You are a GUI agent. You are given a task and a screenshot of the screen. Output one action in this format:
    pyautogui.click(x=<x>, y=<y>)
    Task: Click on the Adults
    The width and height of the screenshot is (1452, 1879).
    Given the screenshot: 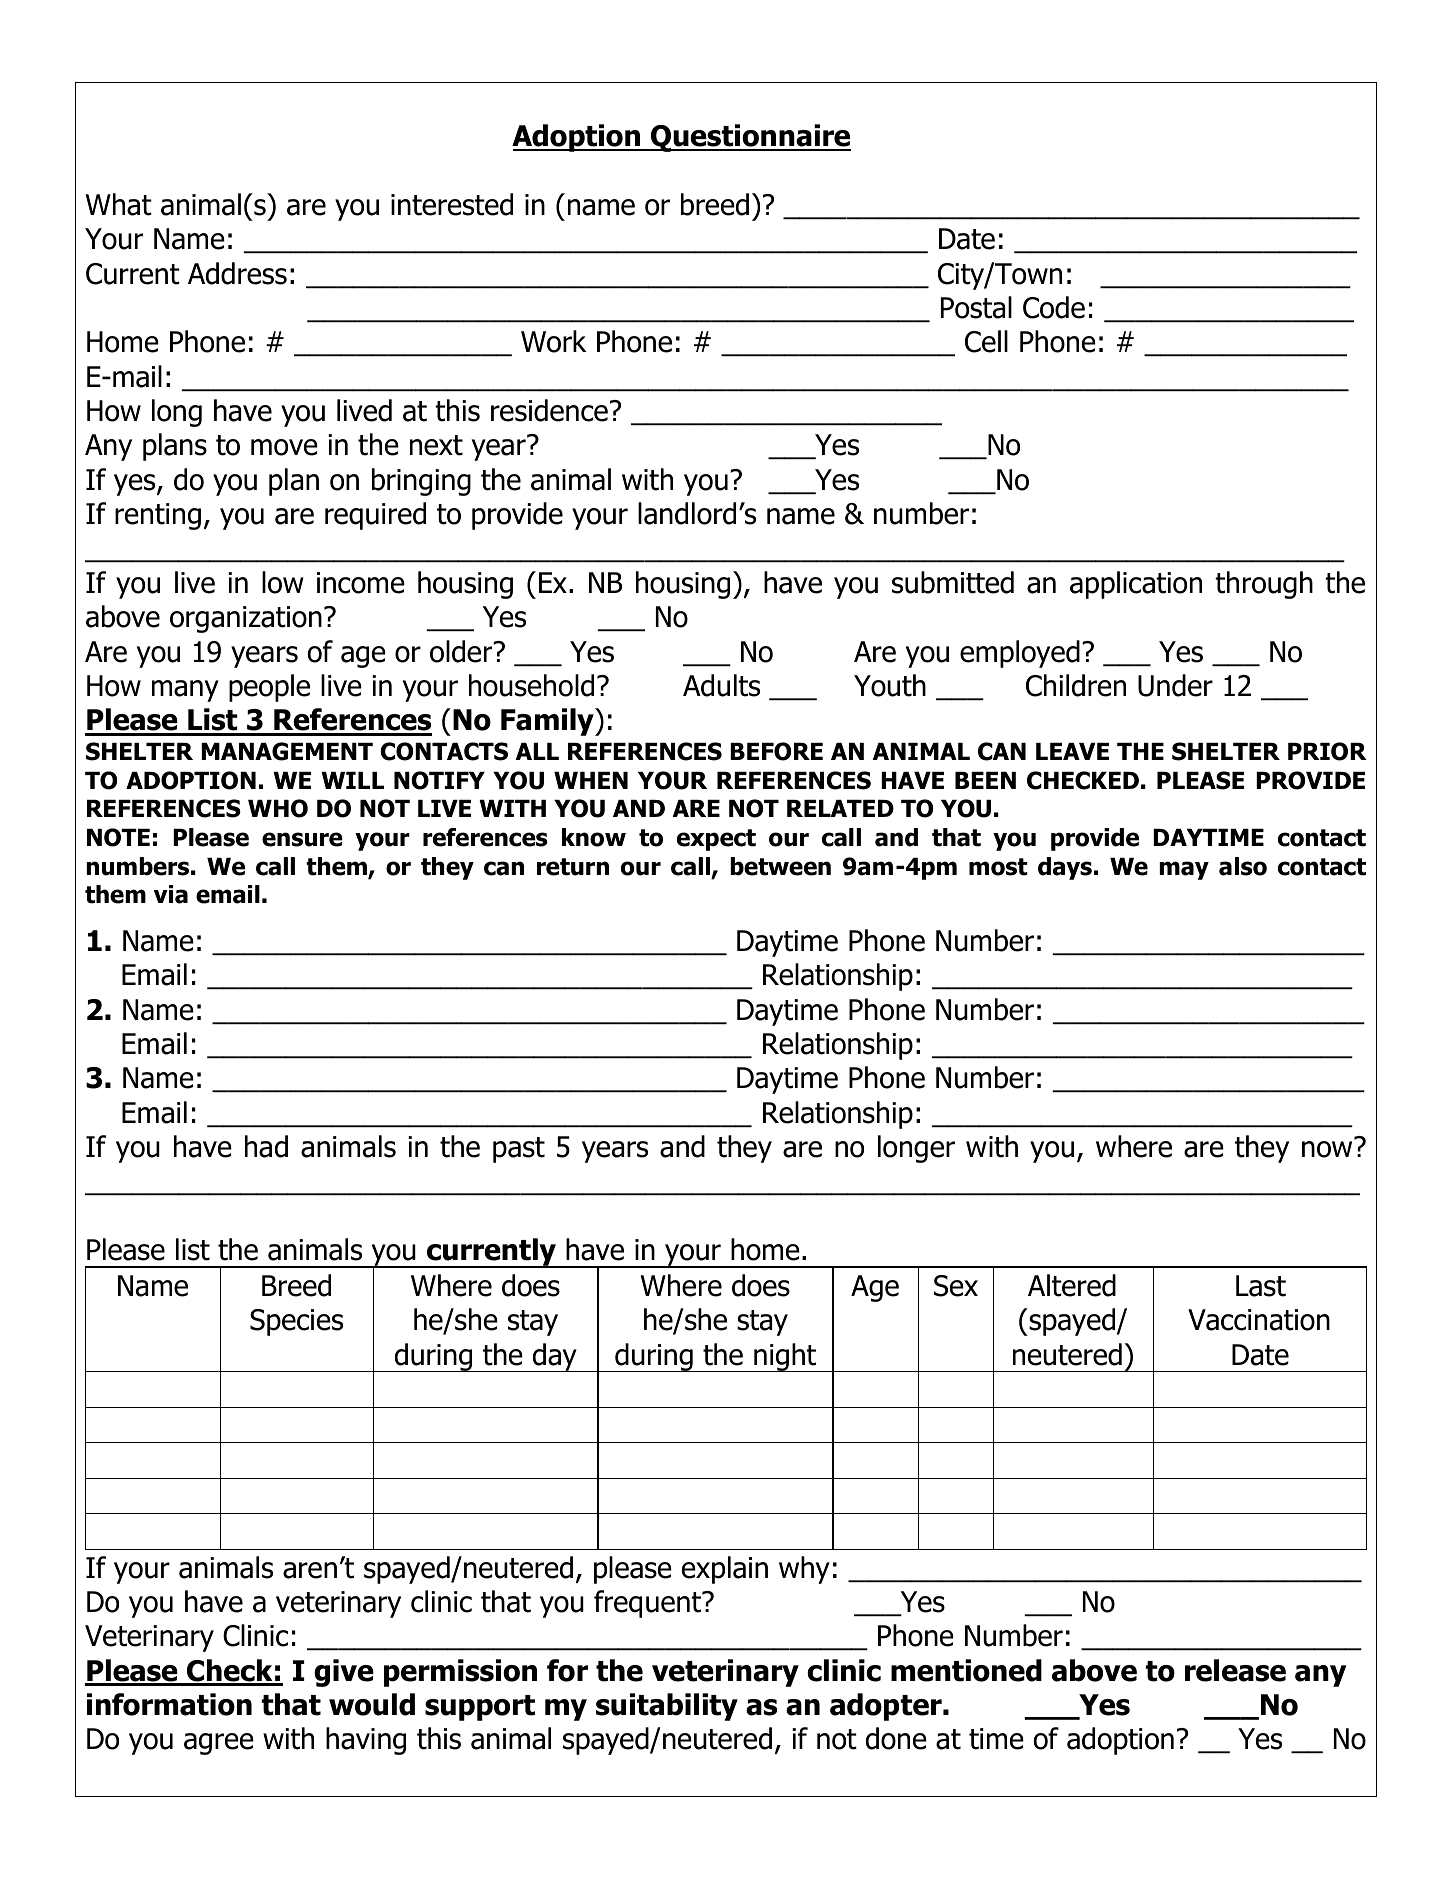 What is the action you would take?
    pyautogui.click(x=721, y=685)
